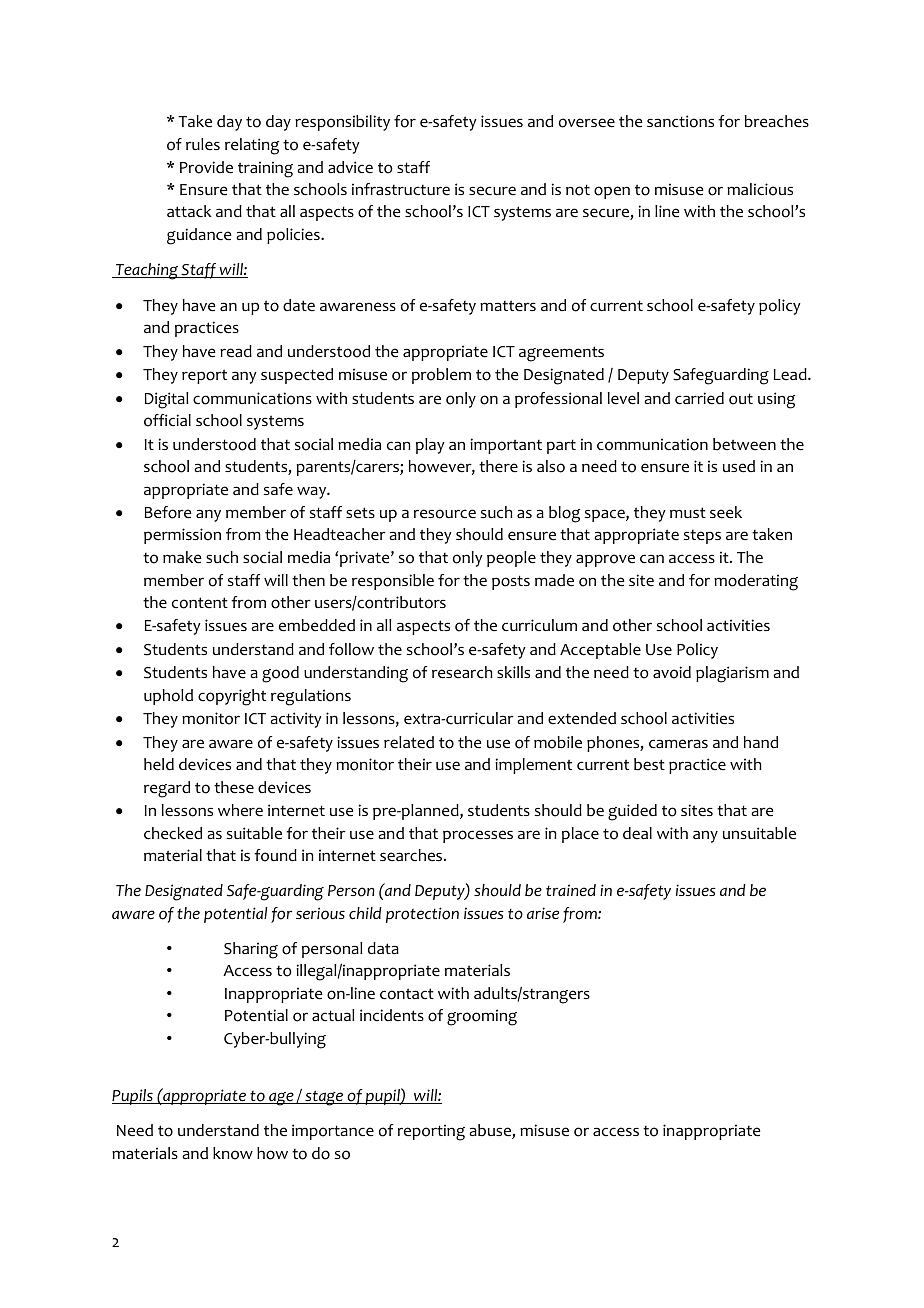 The width and height of the screenshot is (924, 1308). Describe the element at coordinates (732, 674) in the screenshot. I see `plagiarism` at that location.
